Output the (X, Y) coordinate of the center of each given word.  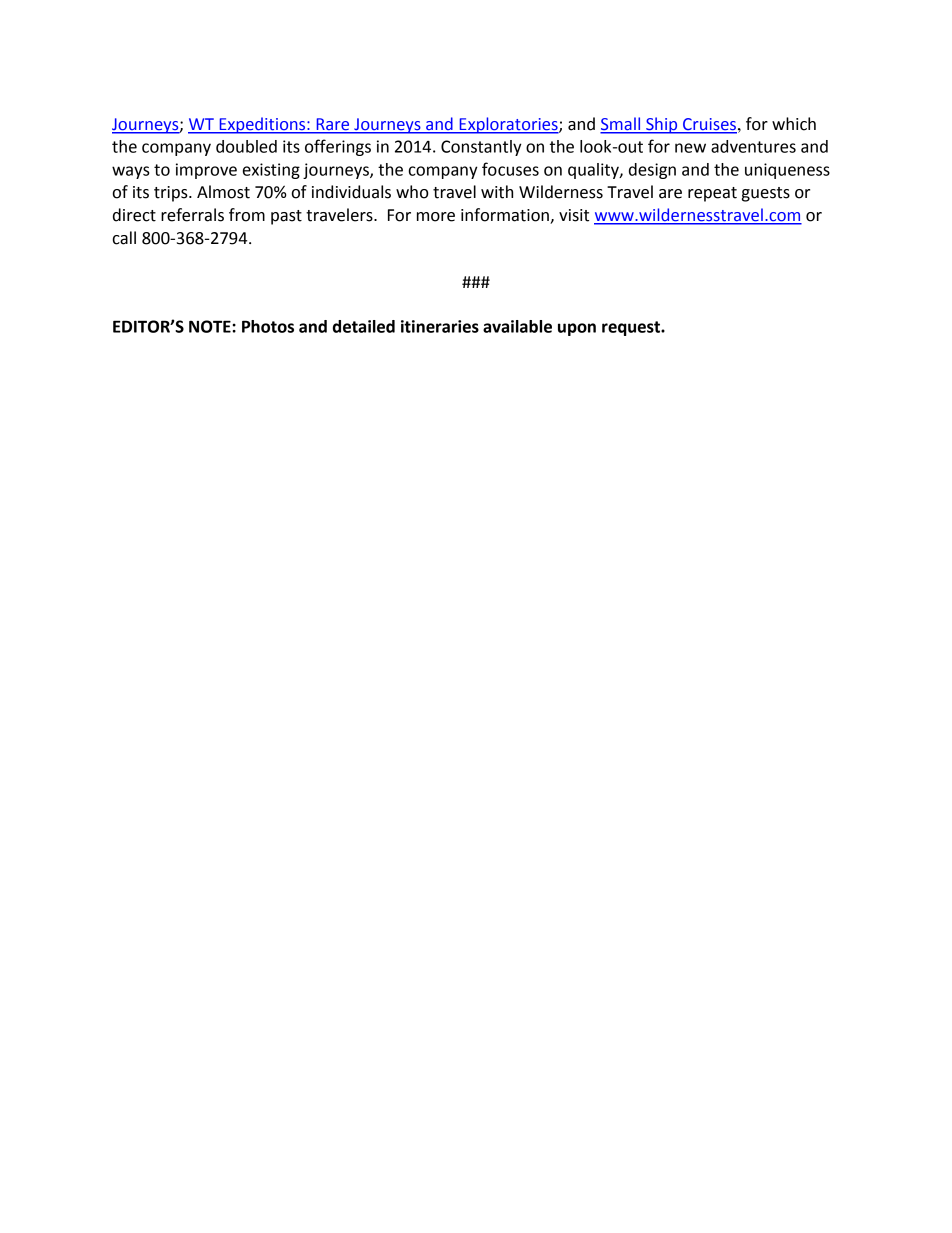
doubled (246, 146)
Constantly (481, 148)
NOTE (211, 326)
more (436, 217)
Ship (662, 125)
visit (574, 215)
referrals (192, 215)
